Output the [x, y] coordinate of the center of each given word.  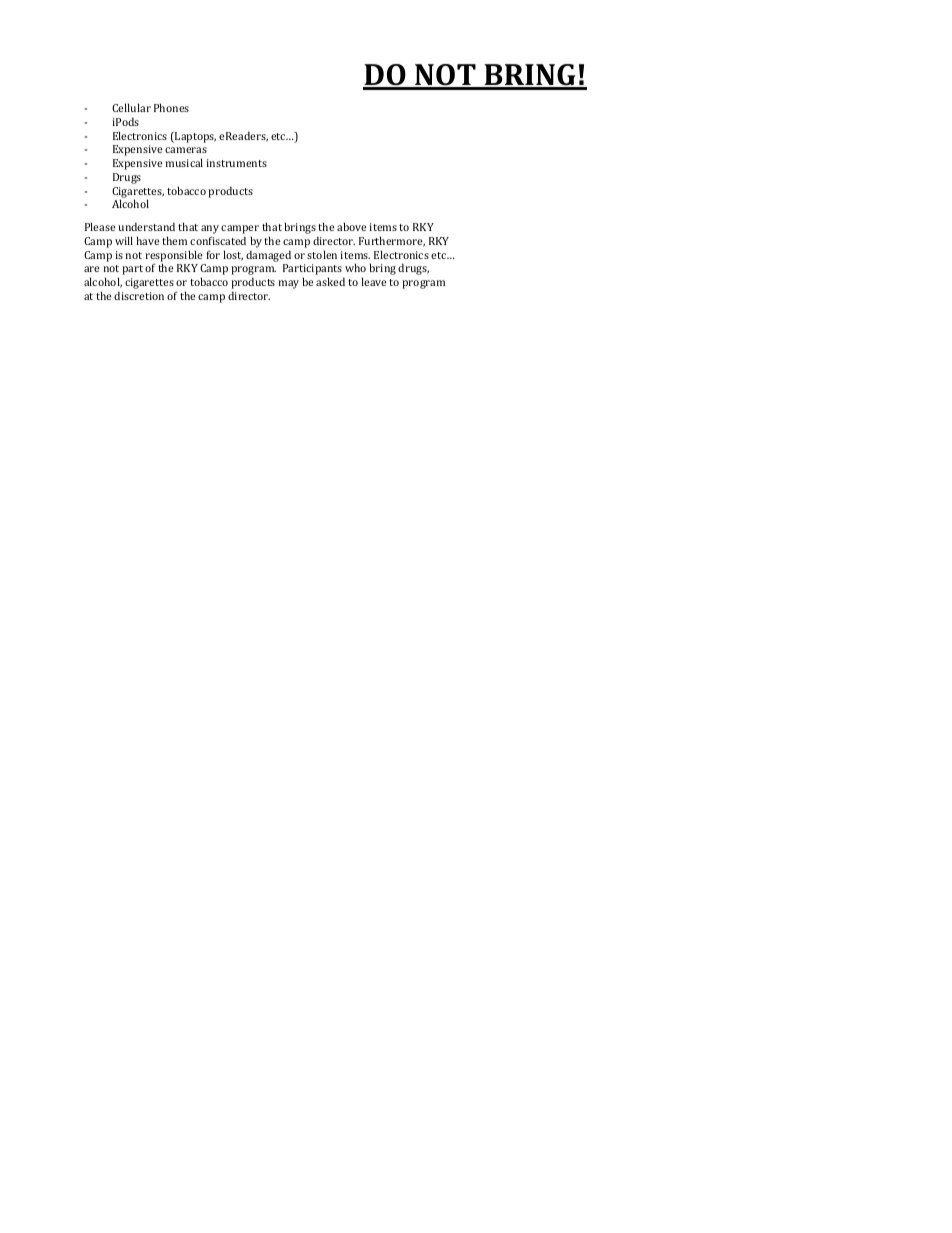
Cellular [131, 107]
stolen [322, 254]
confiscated [218, 240]
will [124, 240]
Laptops [194, 137]
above [352, 226]
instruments [236, 163]
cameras [186, 150]
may [288, 284]
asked [330, 281]
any [210, 231]
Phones [171, 107]
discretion [139, 295]
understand [146, 226]
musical [184, 162]
